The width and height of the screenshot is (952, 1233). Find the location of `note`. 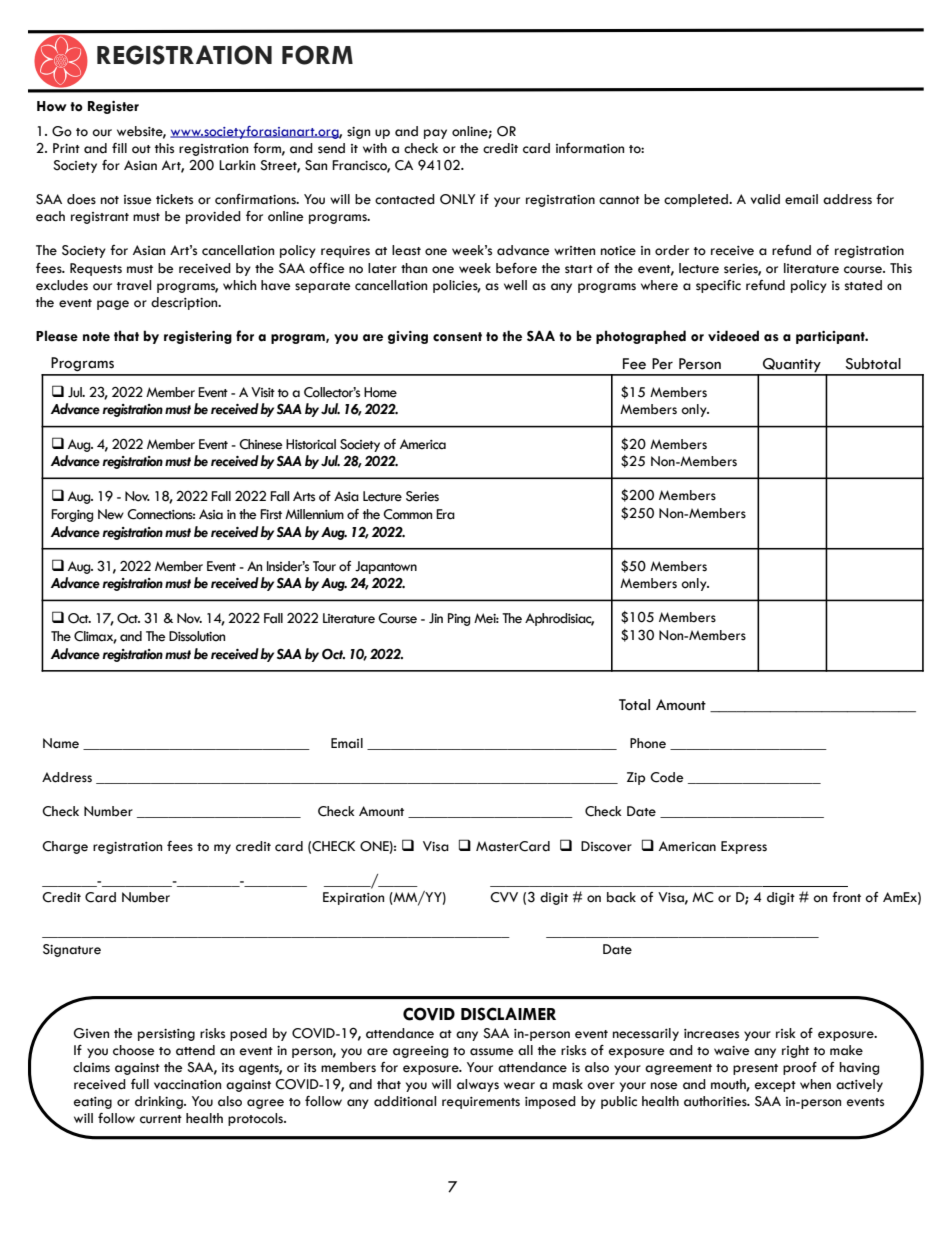

note is located at coordinates (96, 337).
